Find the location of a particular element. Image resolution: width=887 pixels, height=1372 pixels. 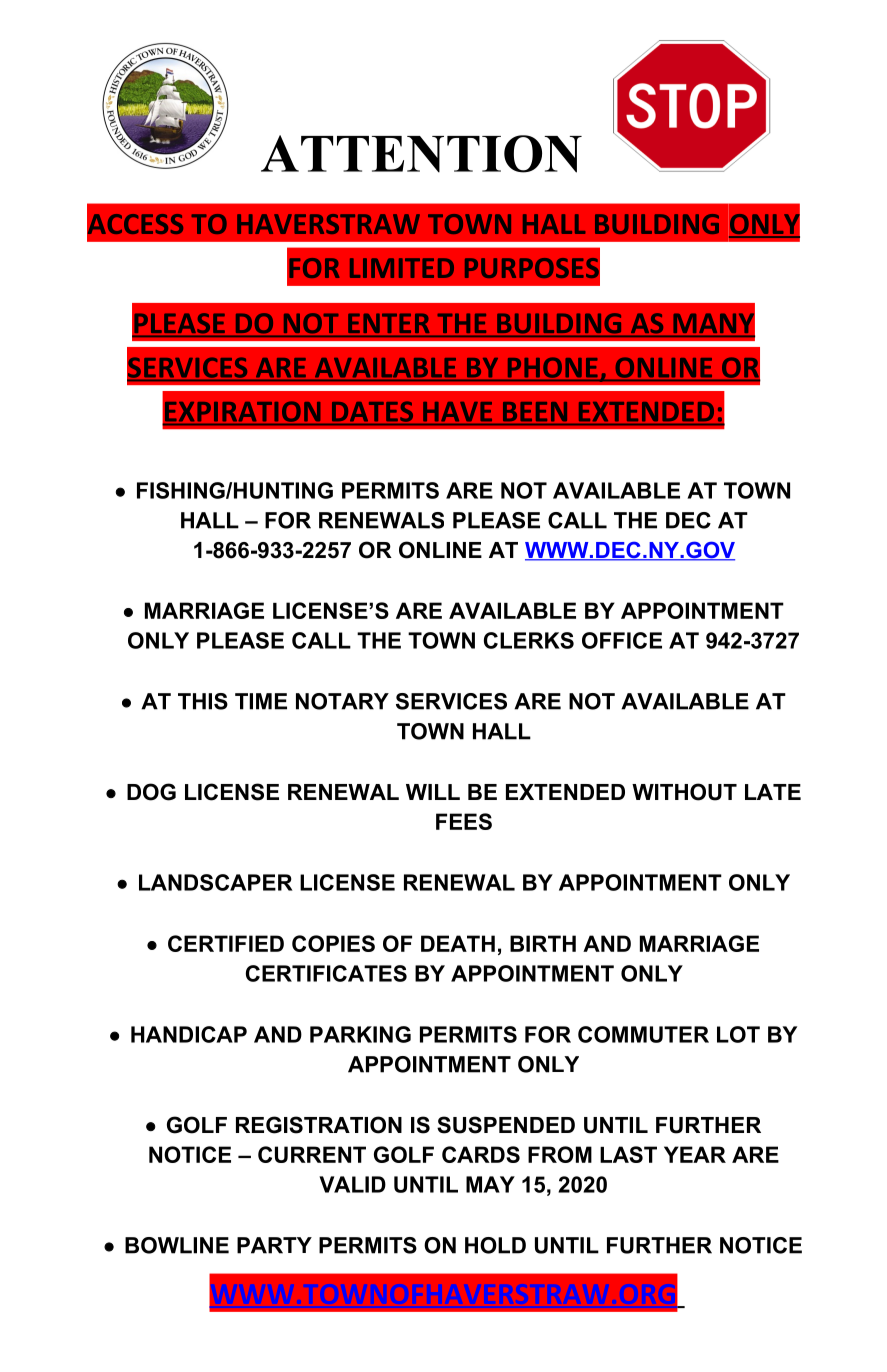

ATTENTION is located at coordinates (421, 154).
